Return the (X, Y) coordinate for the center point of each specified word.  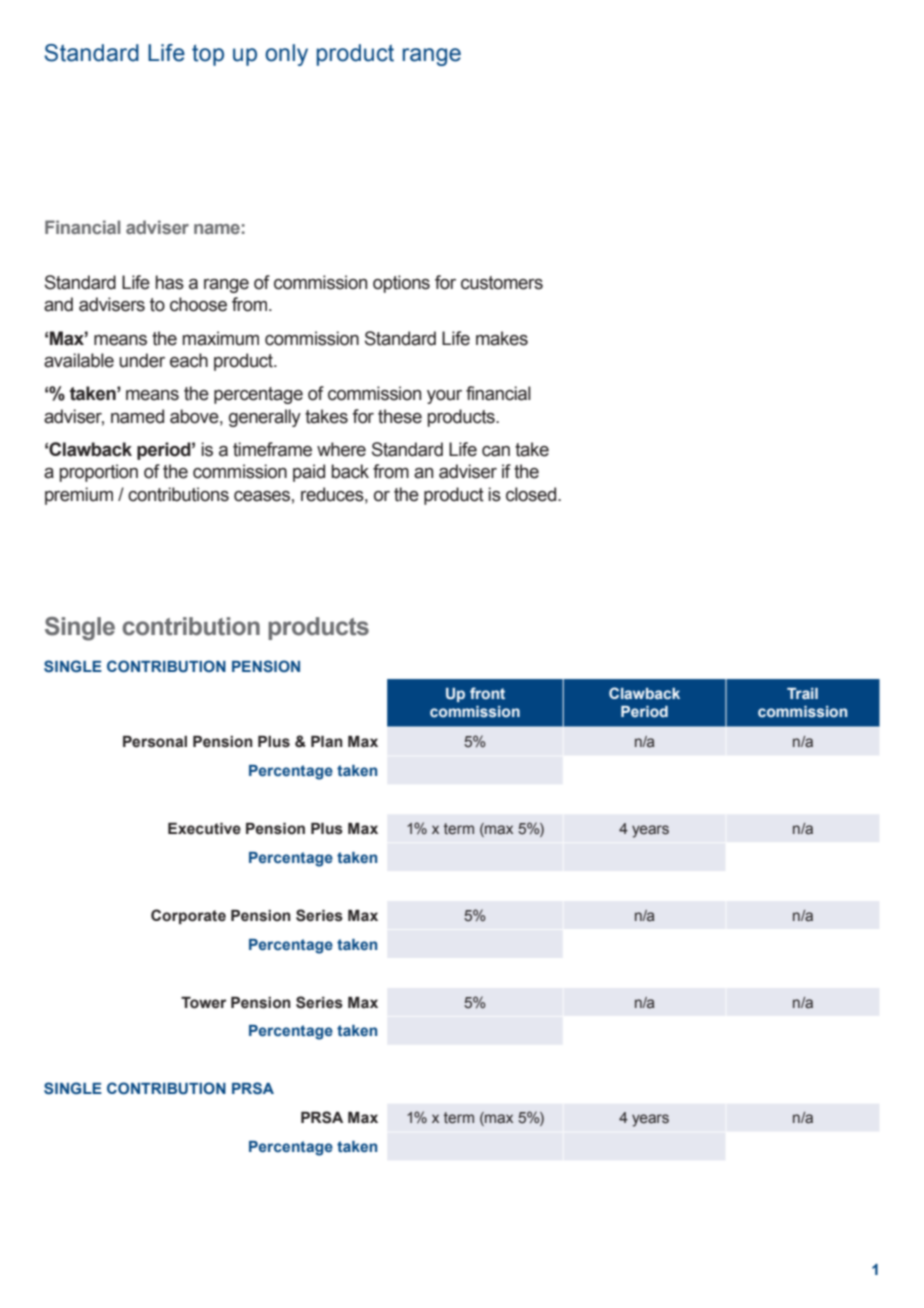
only (286, 55)
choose (198, 304)
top (208, 55)
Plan (327, 742)
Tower (203, 1003)
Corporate (188, 916)
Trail (802, 693)
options (401, 284)
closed (532, 494)
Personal (155, 742)
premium (79, 496)
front (487, 693)
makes (502, 338)
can (496, 451)
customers (502, 283)
